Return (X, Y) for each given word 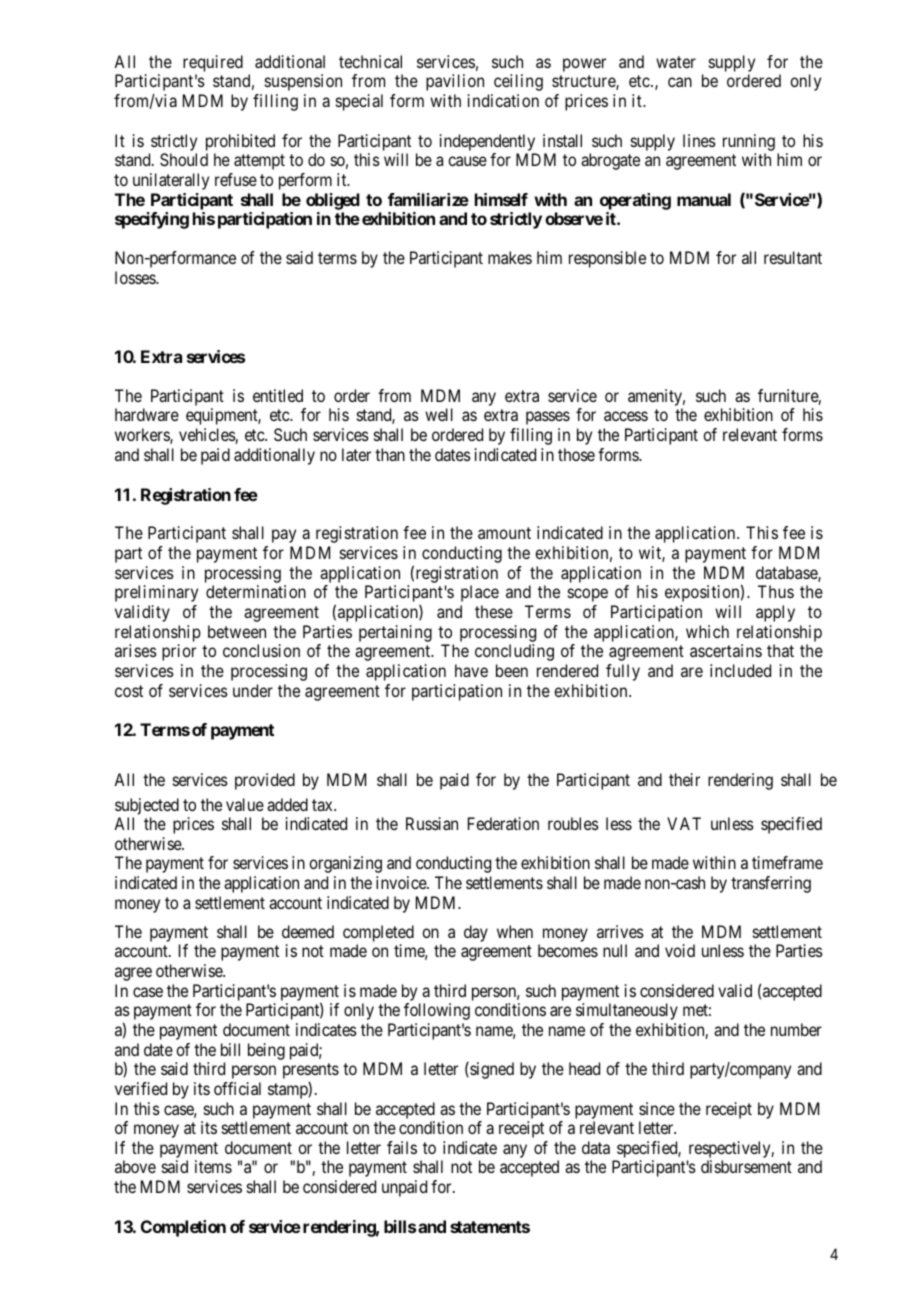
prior (179, 652)
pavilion (455, 82)
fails (402, 1147)
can (680, 82)
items (213, 1166)
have (471, 670)
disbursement (746, 1166)
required (213, 65)
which (707, 631)
